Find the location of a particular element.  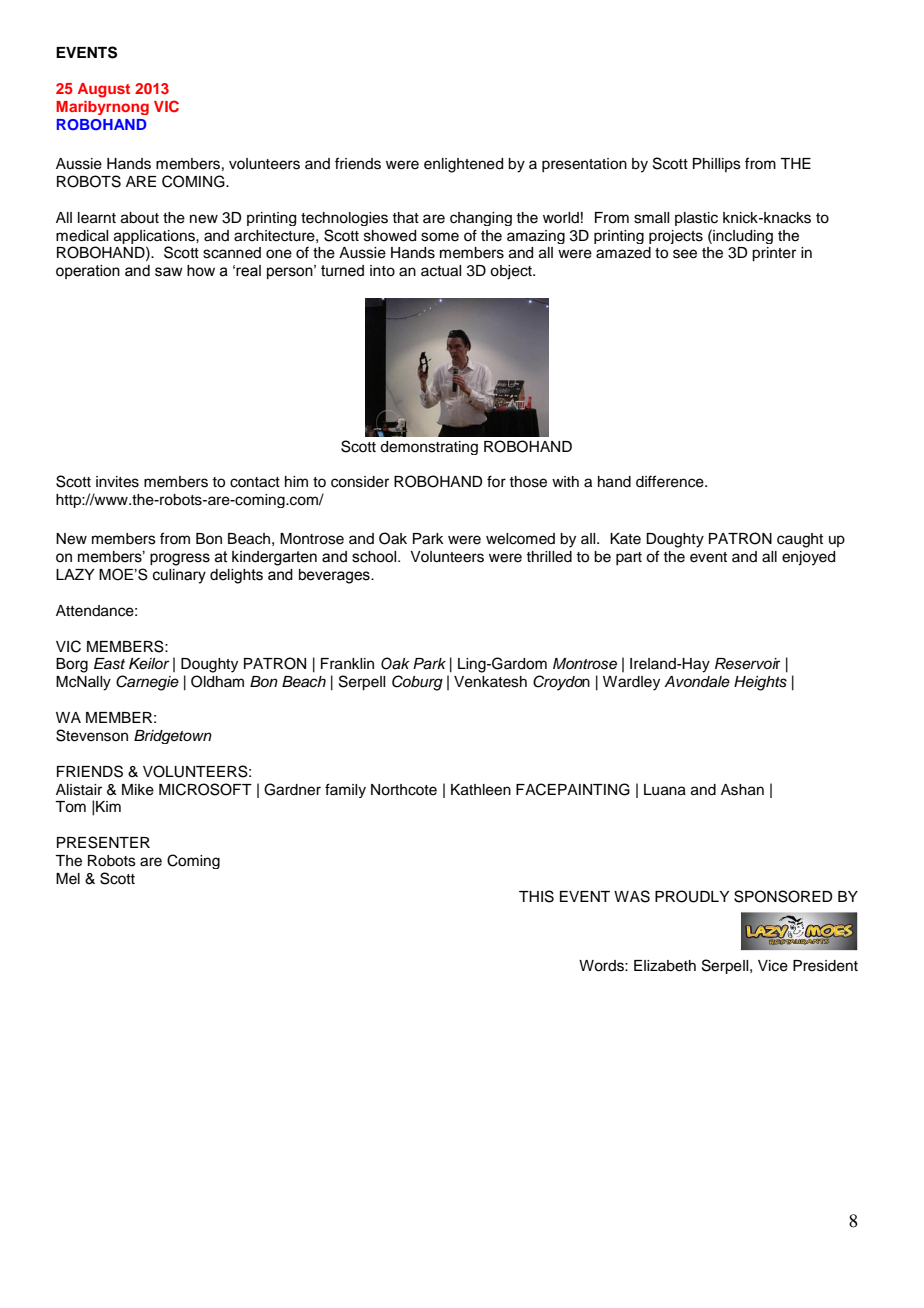

THIS is located at coordinates (536, 896).
